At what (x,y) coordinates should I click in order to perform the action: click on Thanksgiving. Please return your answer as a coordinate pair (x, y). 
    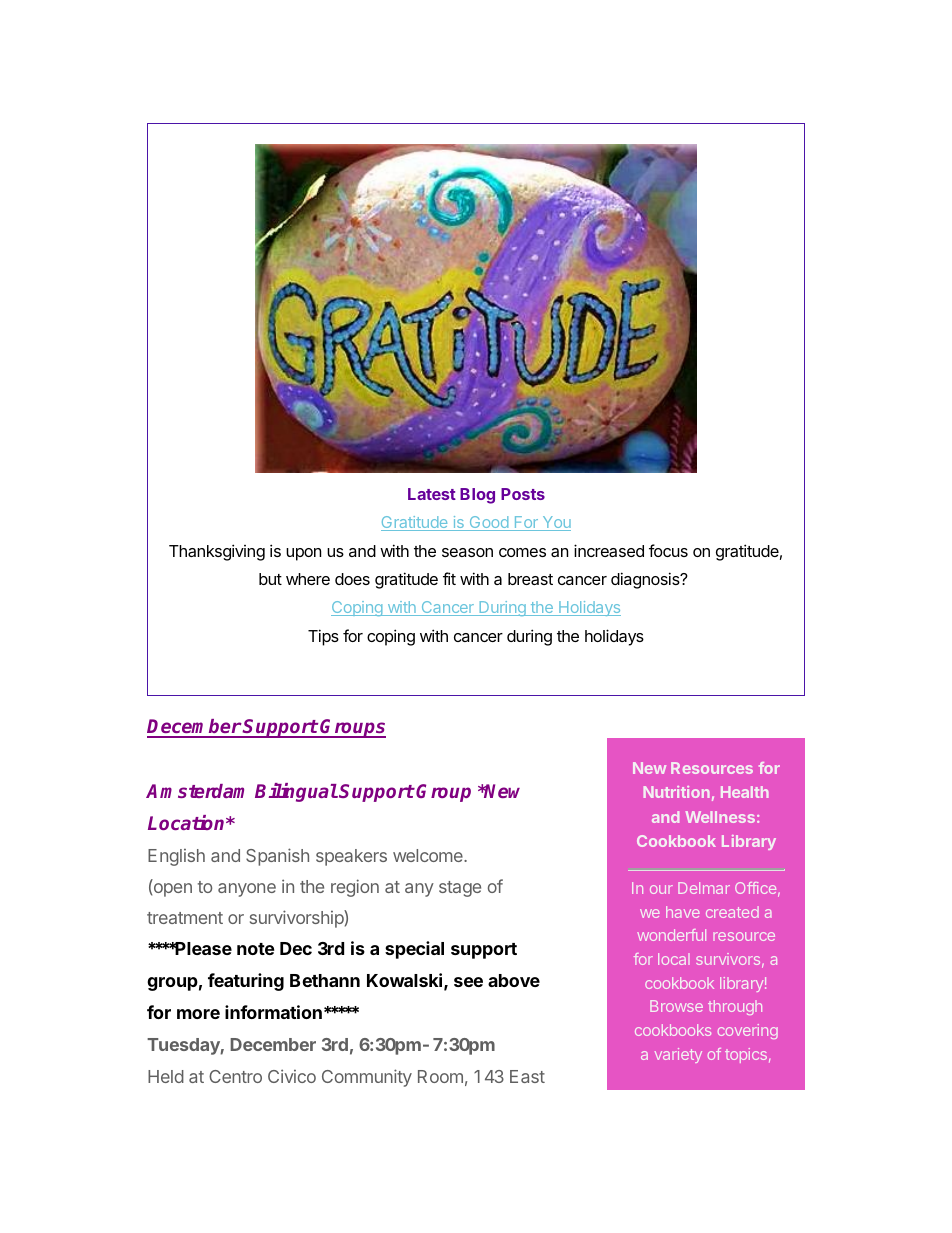
    Looking at the image, I should click on (217, 552).
